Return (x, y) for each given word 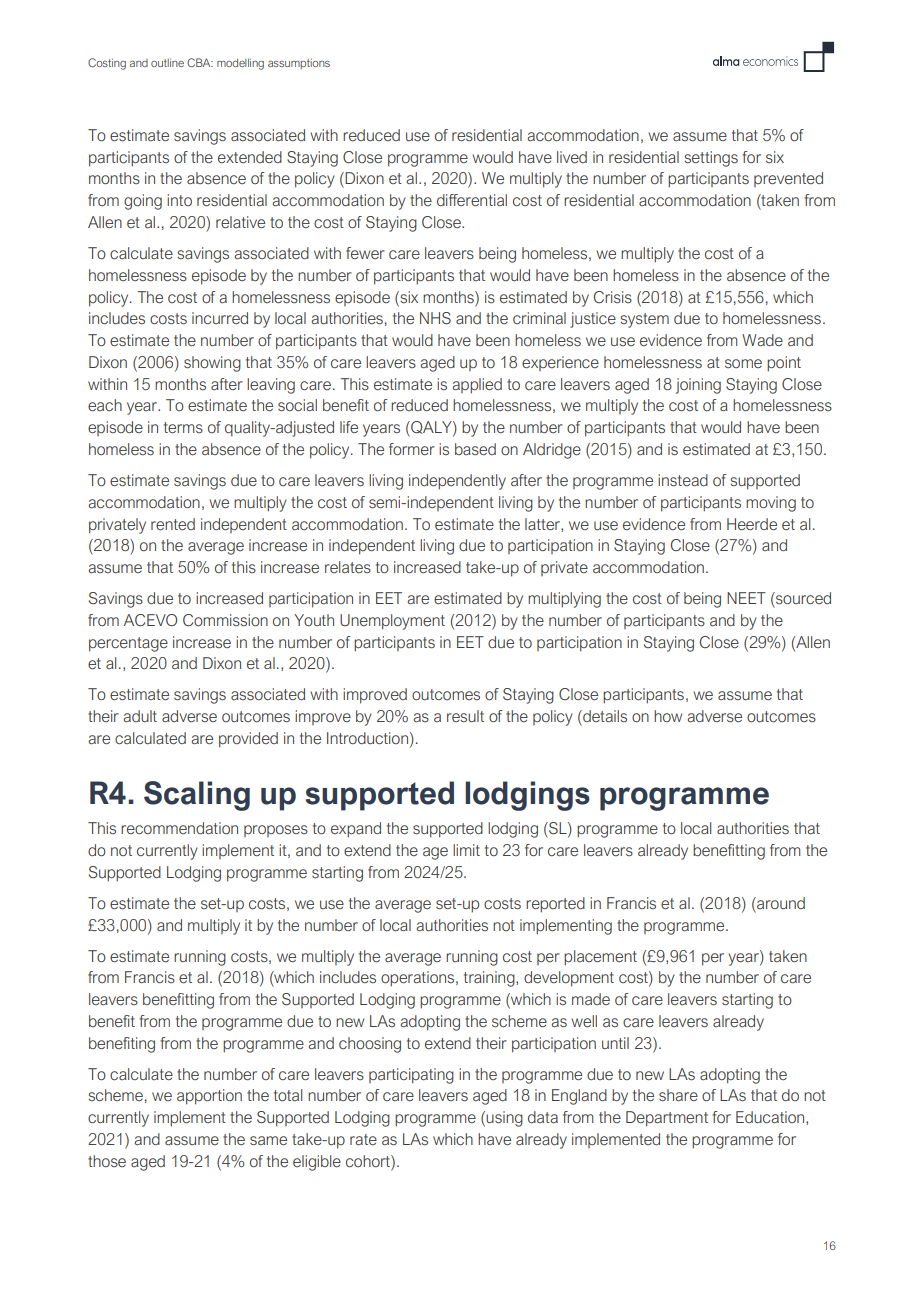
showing (212, 364)
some (743, 363)
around (780, 903)
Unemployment (392, 622)
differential (472, 200)
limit (466, 850)
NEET (746, 598)
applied (477, 386)
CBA (200, 62)
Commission (225, 620)
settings (711, 159)
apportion (209, 1097)
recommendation (179, 828)
